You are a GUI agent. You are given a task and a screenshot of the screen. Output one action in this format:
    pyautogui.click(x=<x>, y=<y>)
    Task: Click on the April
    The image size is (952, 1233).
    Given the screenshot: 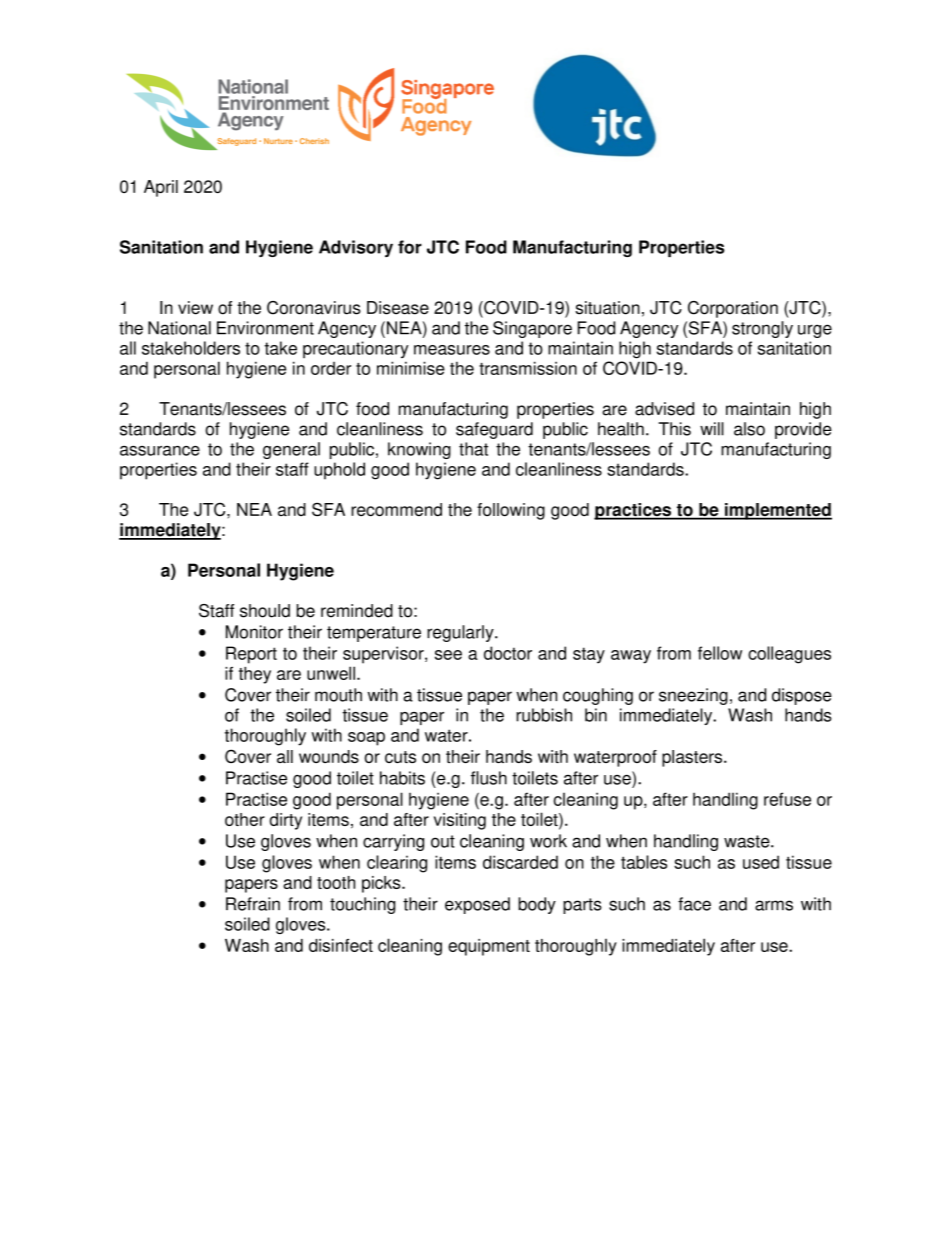 What is the action you would take?
    pyautogui.click(x=161, y=188)
